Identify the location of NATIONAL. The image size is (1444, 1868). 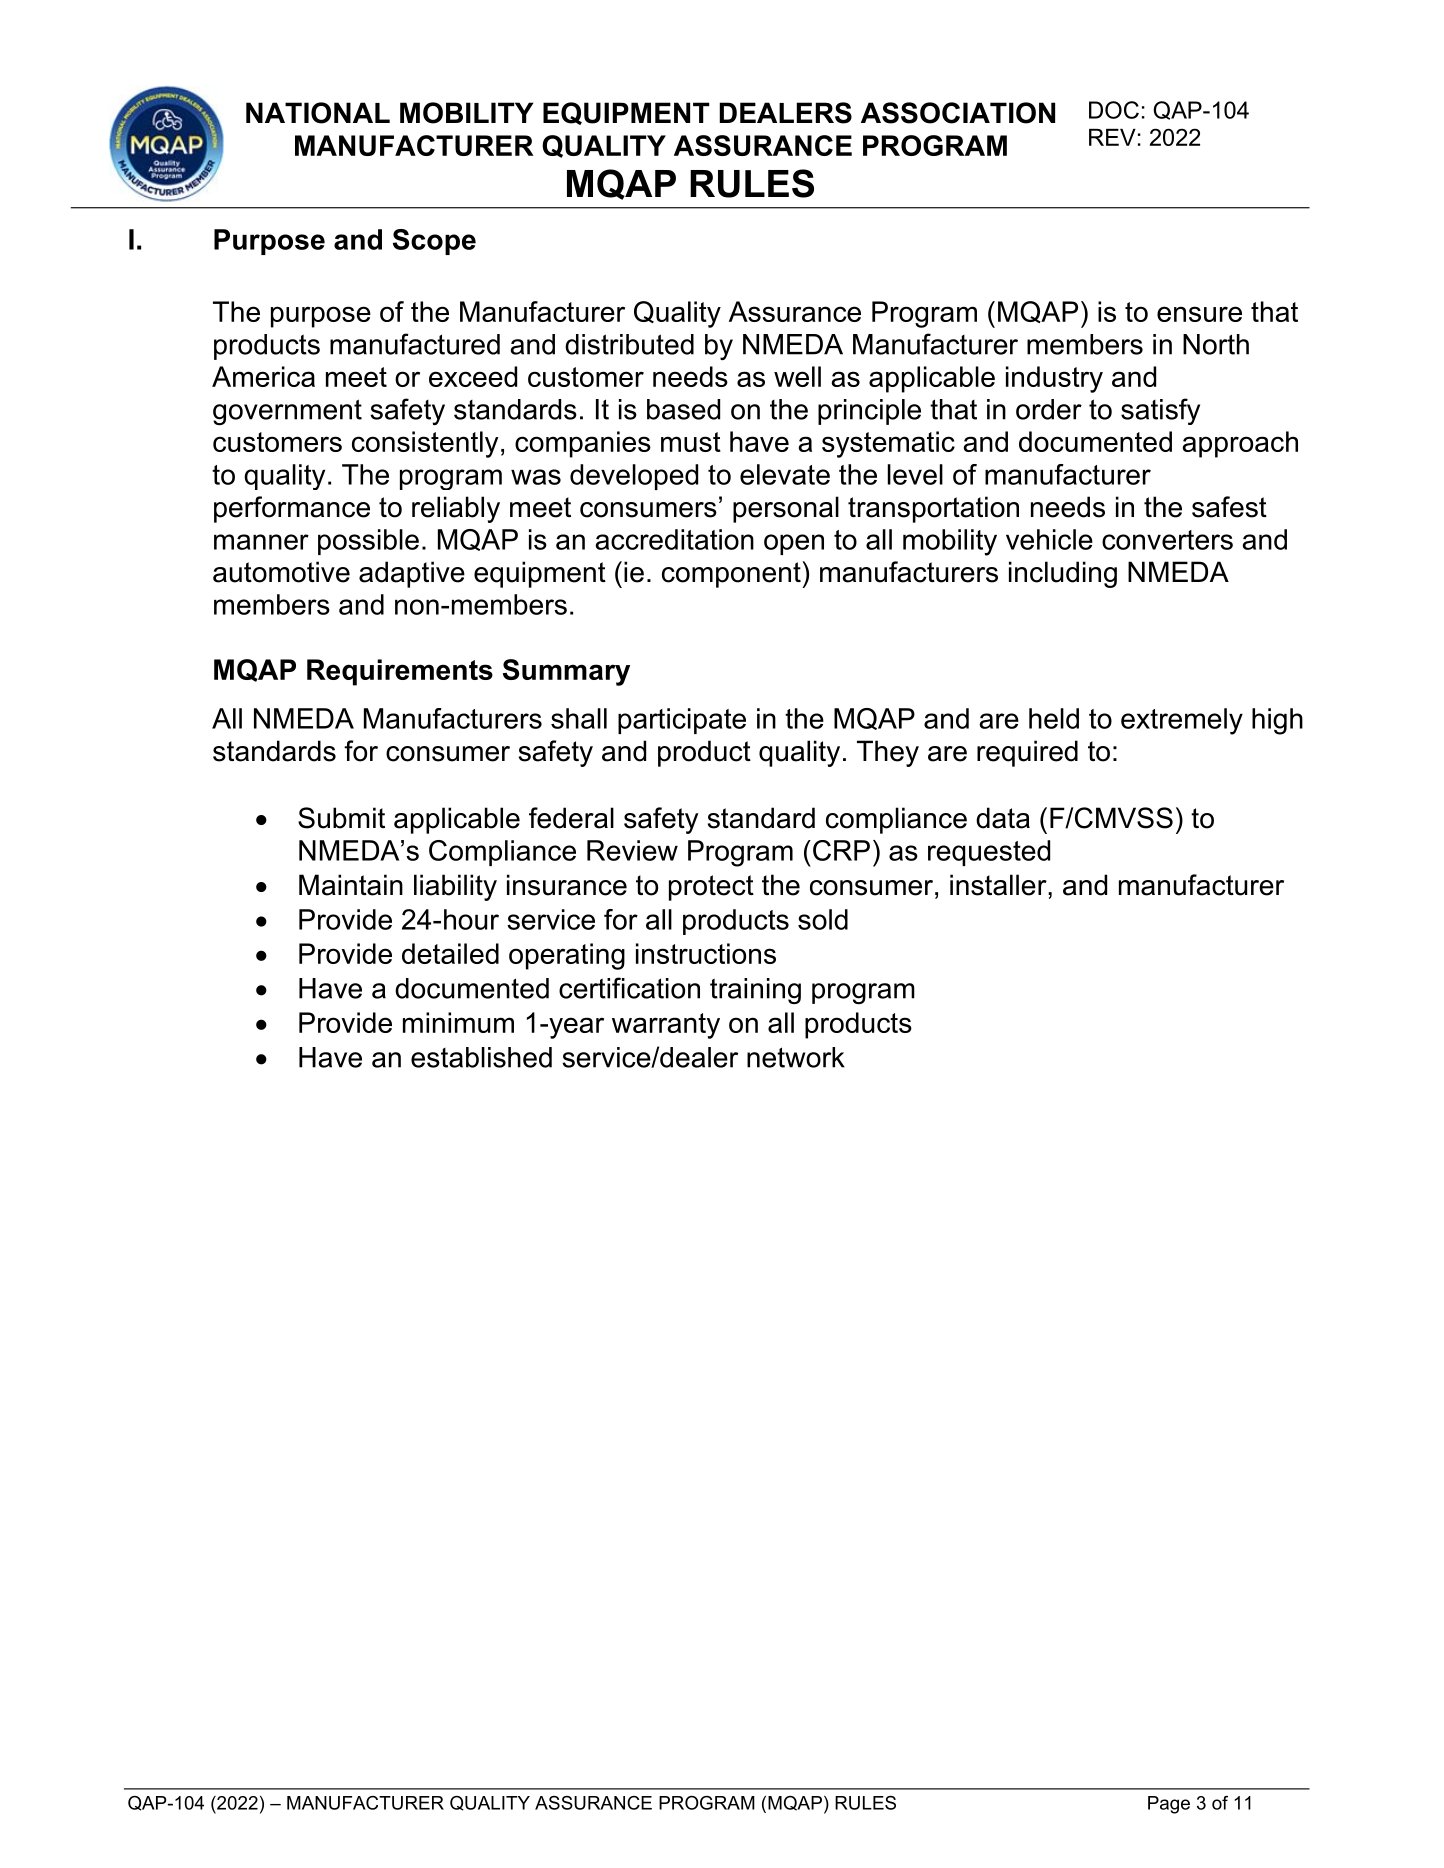
(318, 113).
